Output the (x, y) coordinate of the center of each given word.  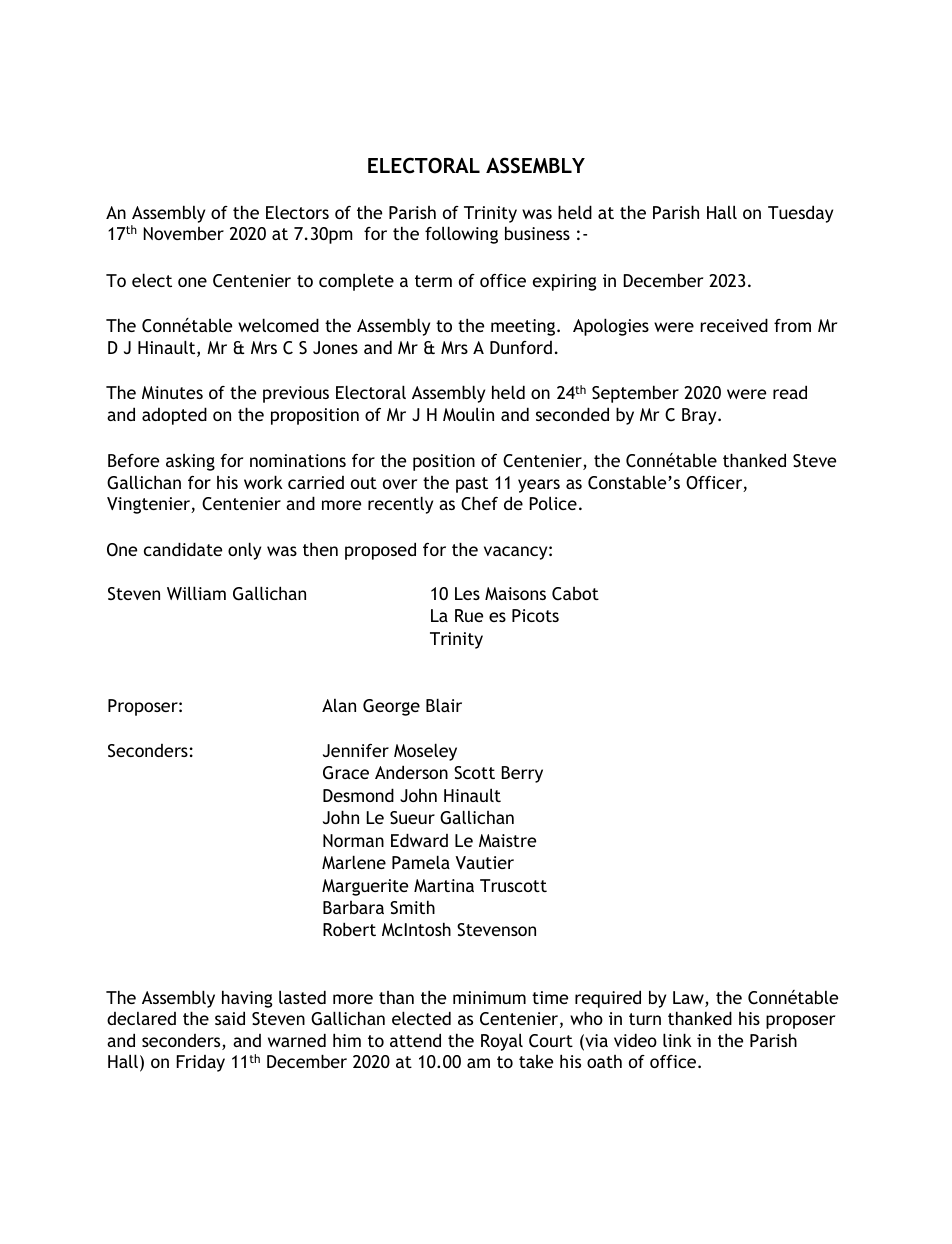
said (230, 1018)
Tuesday (800, 214)
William (196, 593)
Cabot (575, 593)
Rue (469, 615)
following (461, 235)
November (184, 233)
